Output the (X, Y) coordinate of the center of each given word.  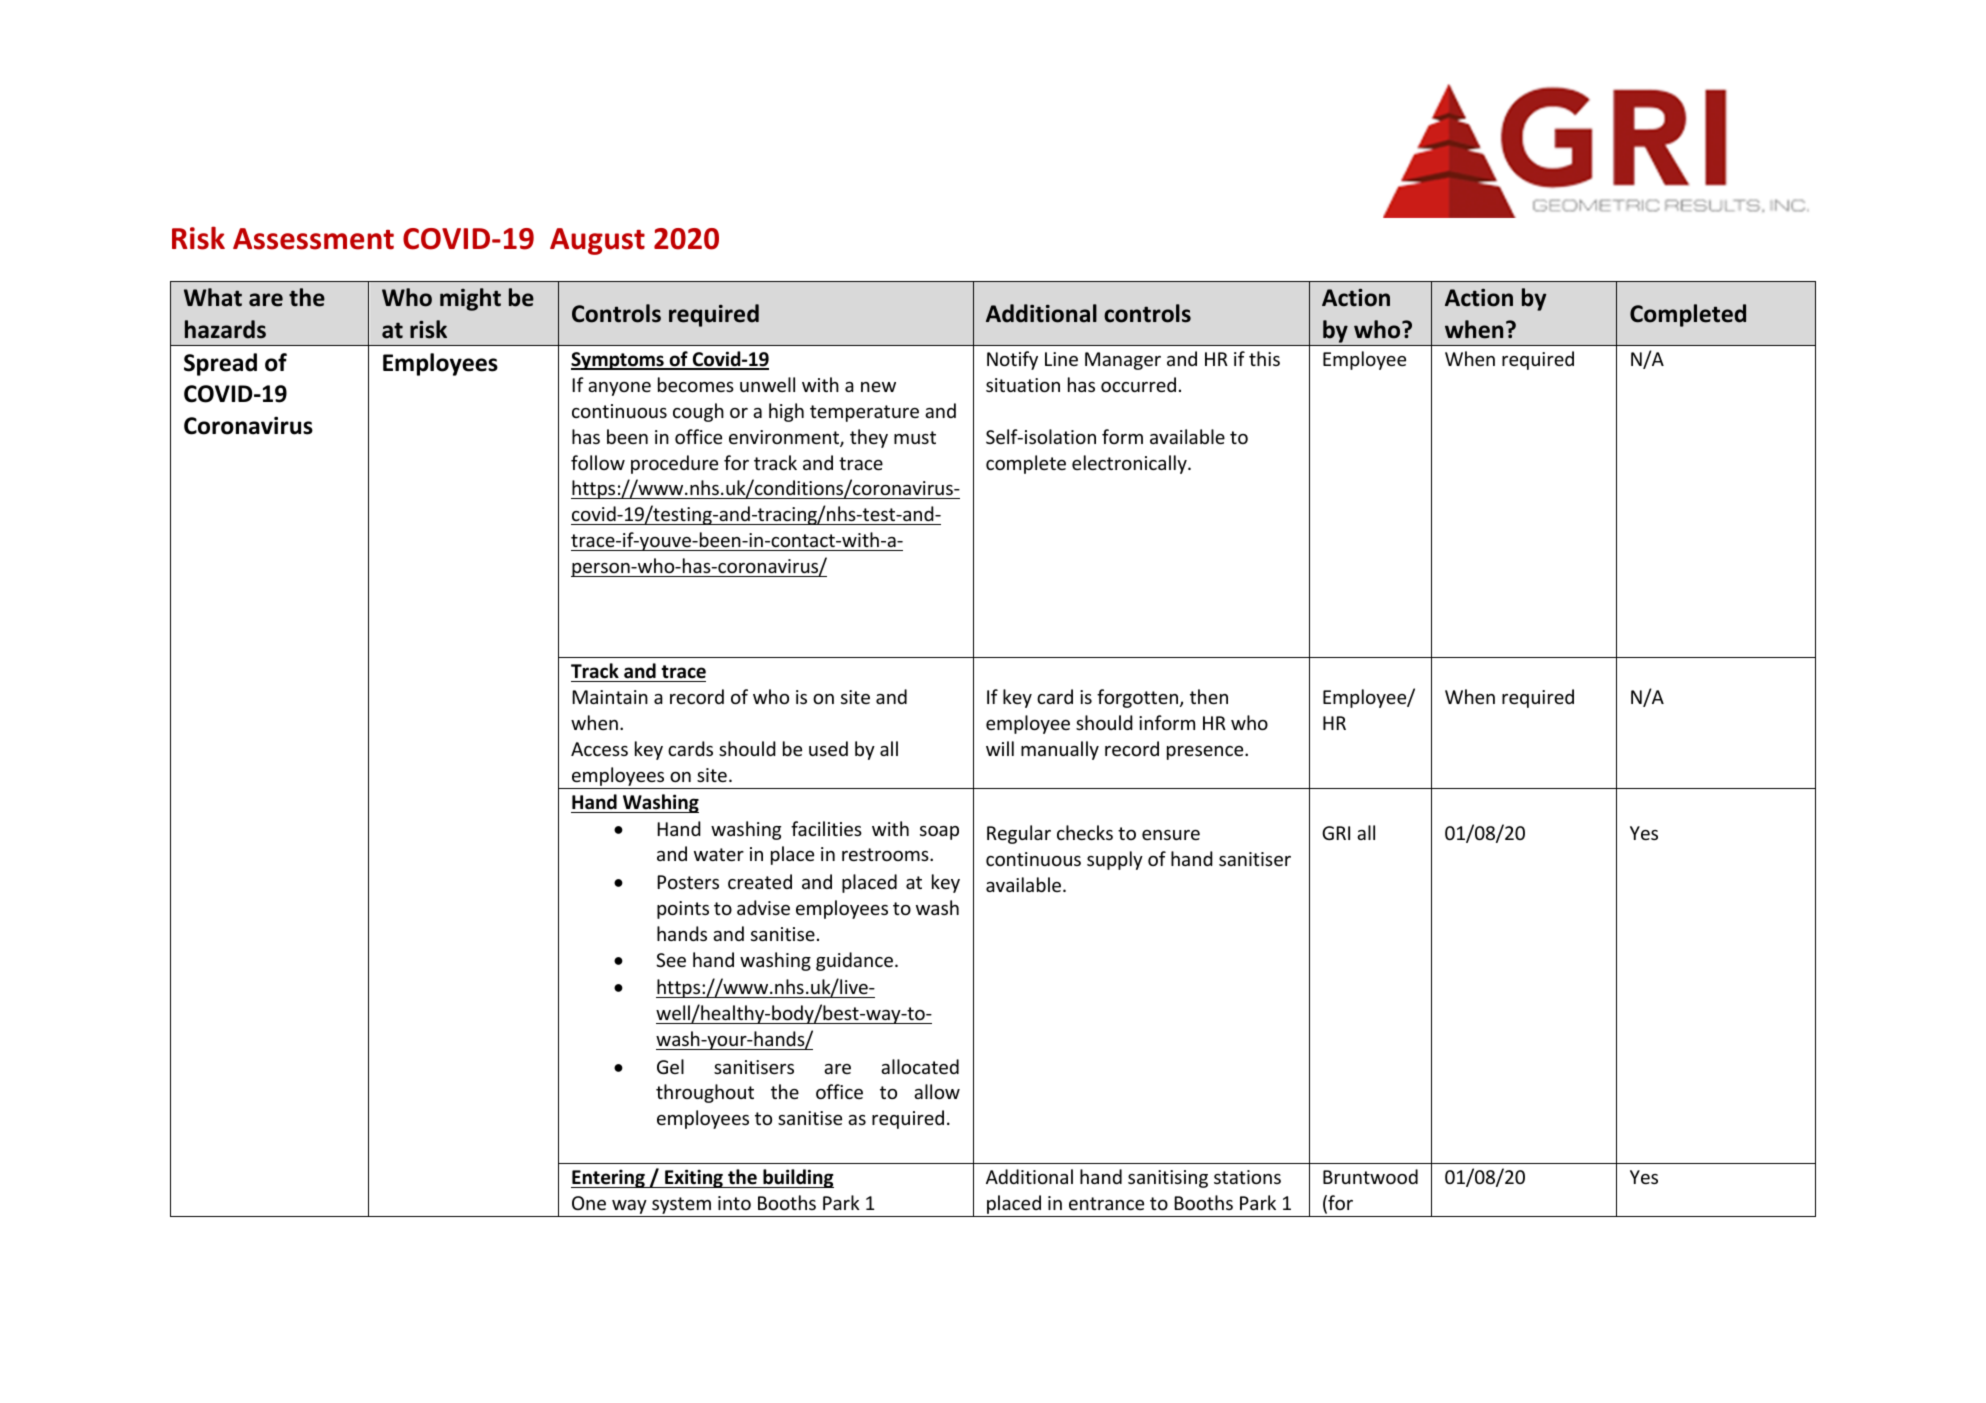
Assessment (313, 239)
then (1209, 696)
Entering (609, 1178)
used (828, 748)
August (597, 241)
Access (599, 749)
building (797, 1178)
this (1264, 358)
